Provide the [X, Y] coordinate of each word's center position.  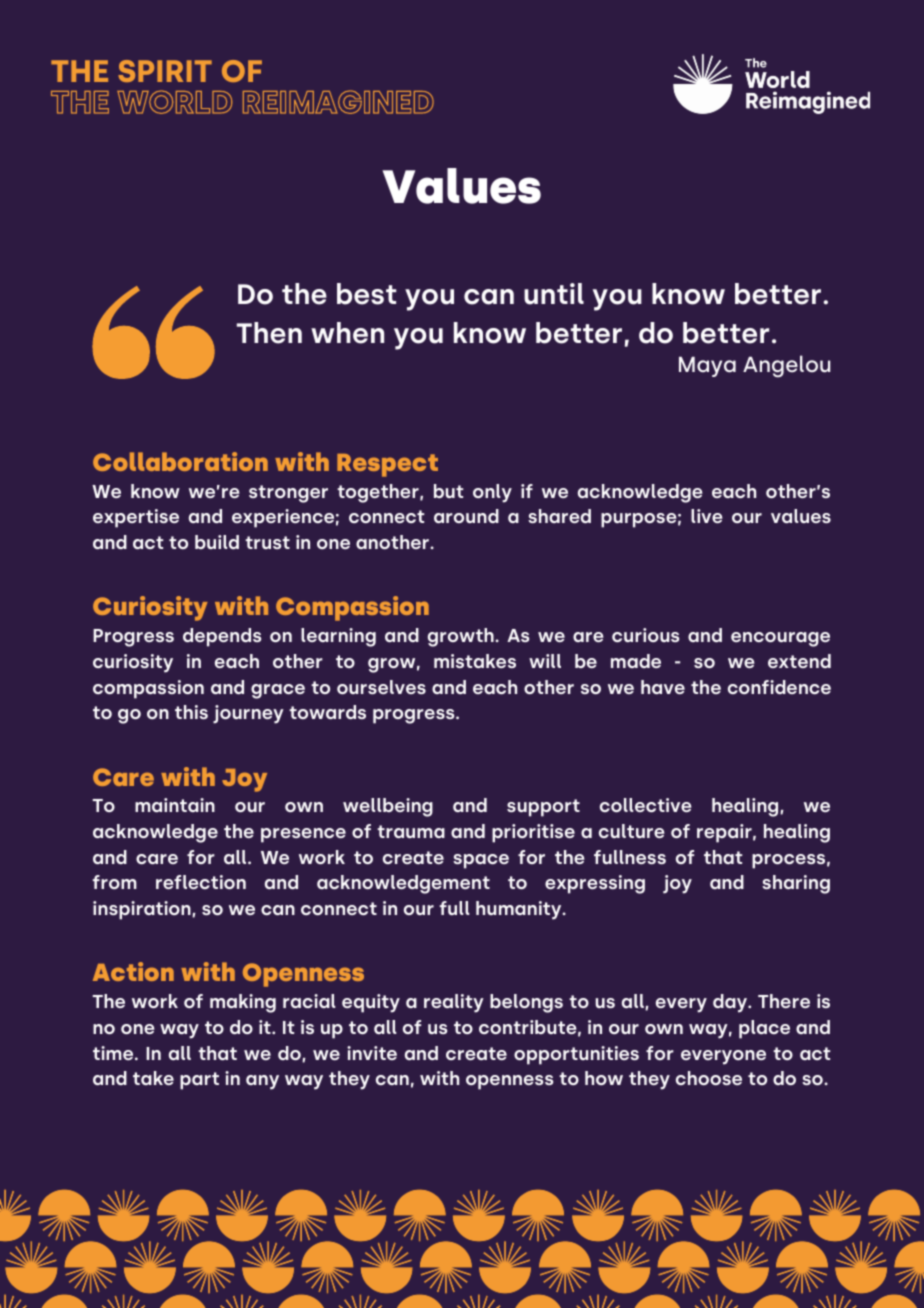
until [554, 294]
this [191, 712]
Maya [707, 366]
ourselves [381, 687]
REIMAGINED [338, 102]
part [199, 1081]
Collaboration [180, 461]
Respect [387, 465]
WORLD [174, 102]
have [663, 687]
